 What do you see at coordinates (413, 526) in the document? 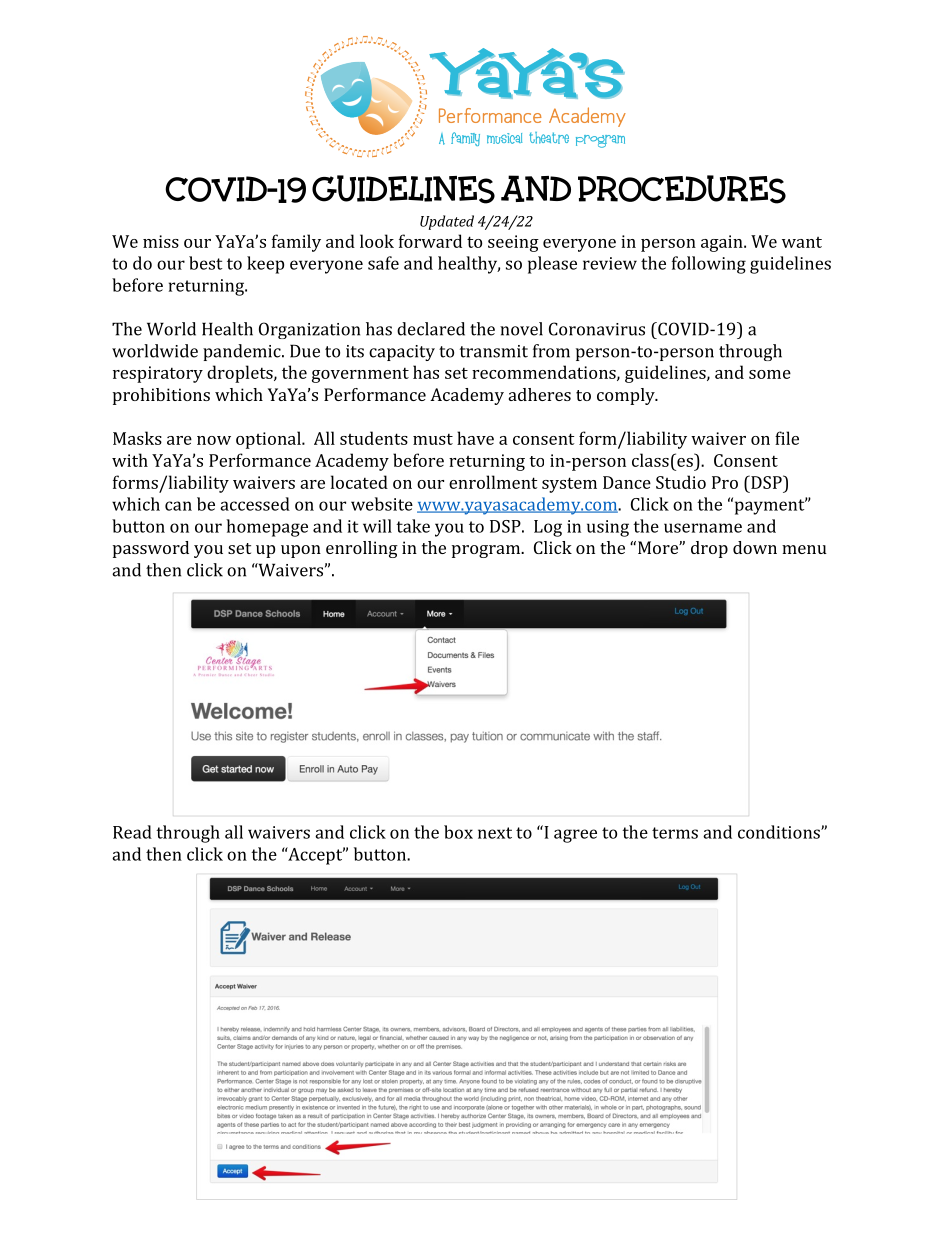
I see `take` at bounding box center [413, 526].
